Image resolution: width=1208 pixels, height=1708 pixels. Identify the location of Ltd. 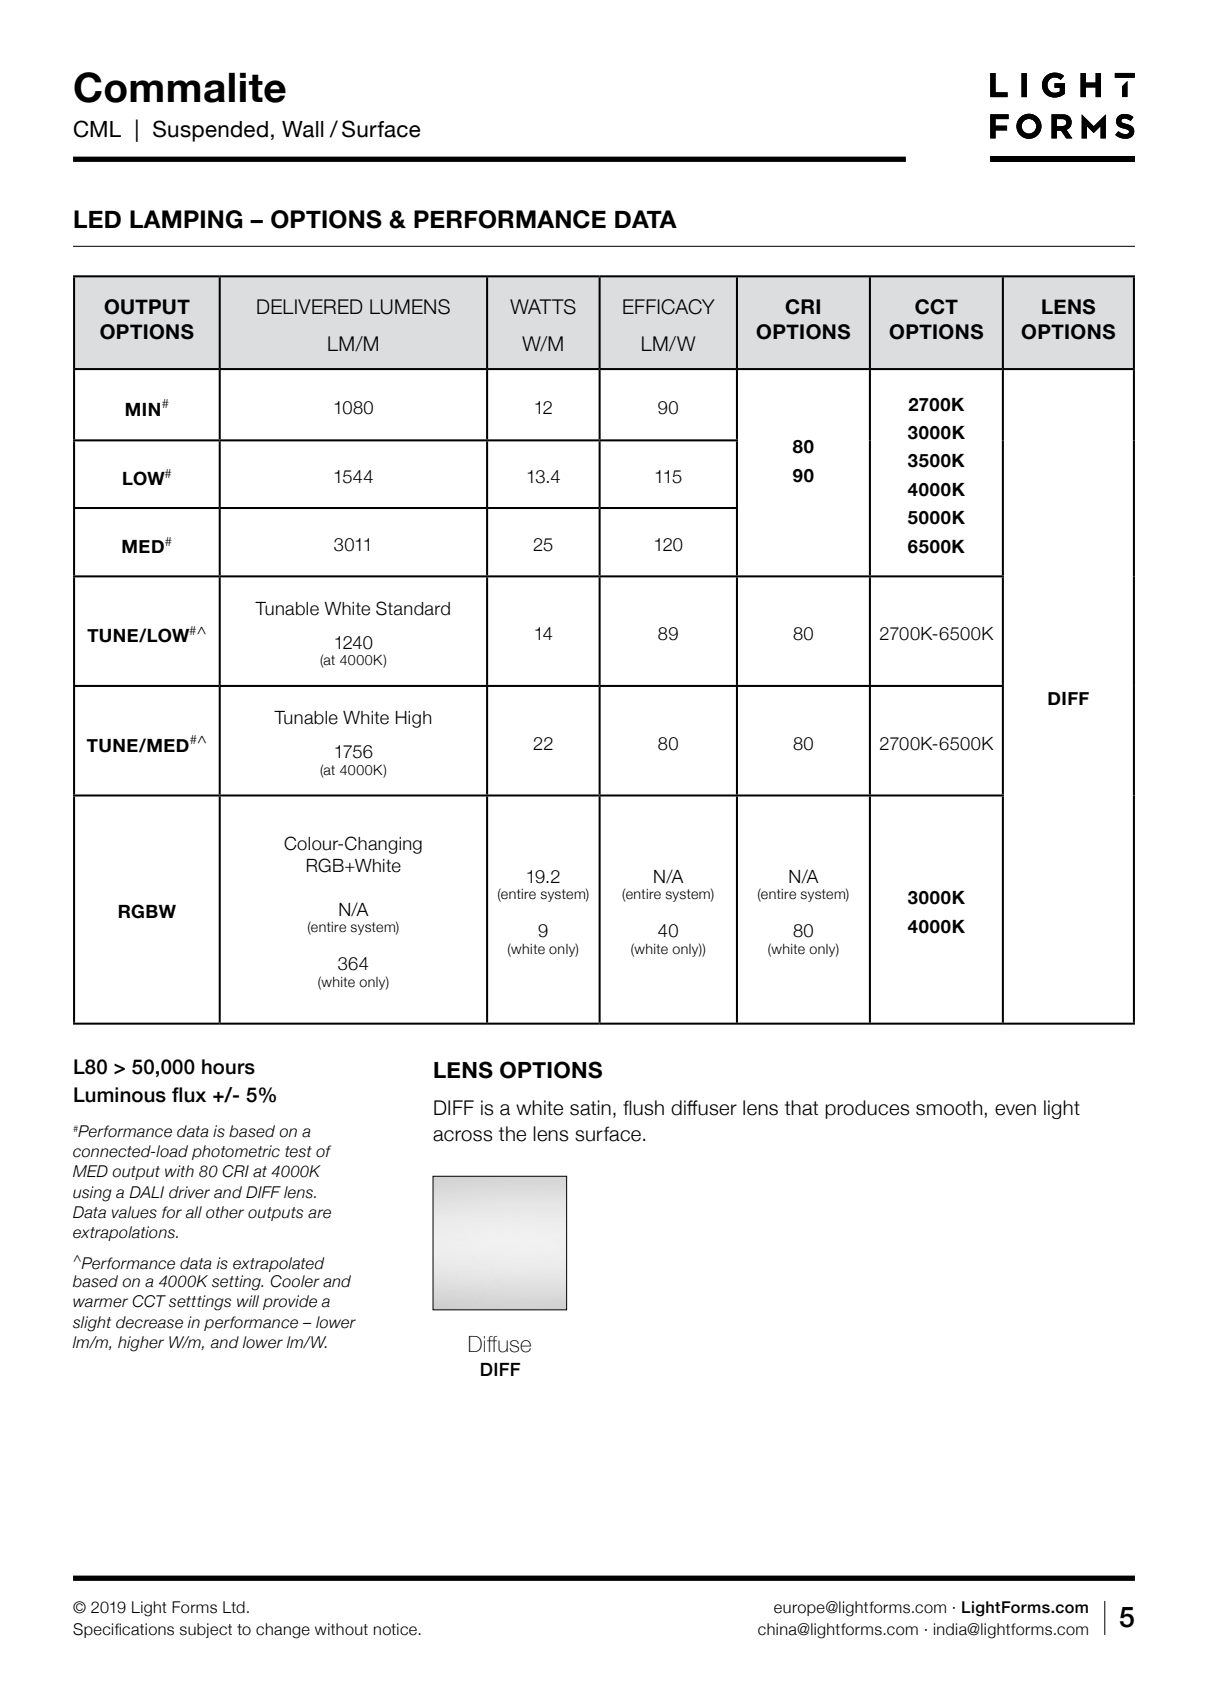
(234, 1607).
